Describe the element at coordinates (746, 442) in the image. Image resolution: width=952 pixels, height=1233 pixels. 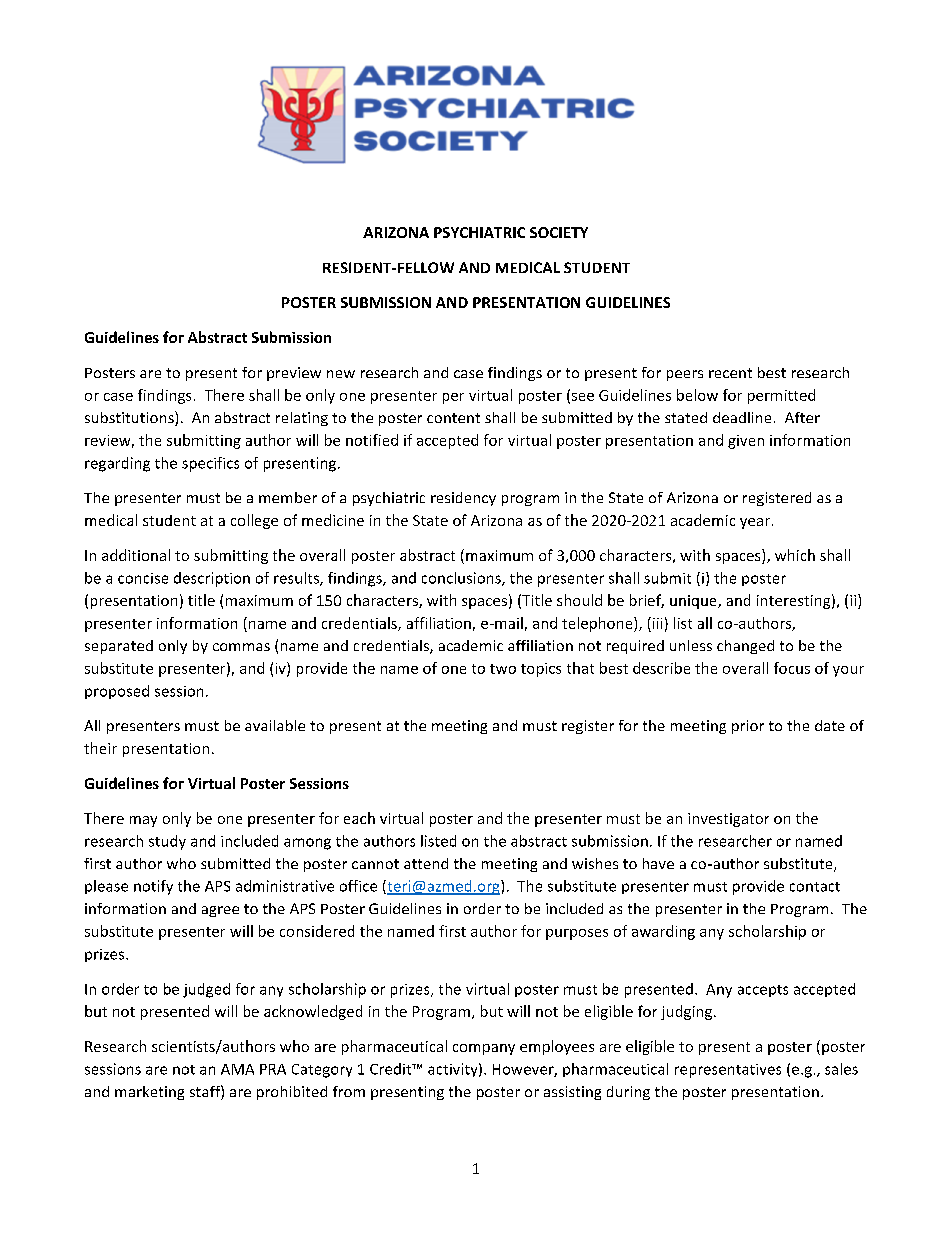
I see `given` at that location.
